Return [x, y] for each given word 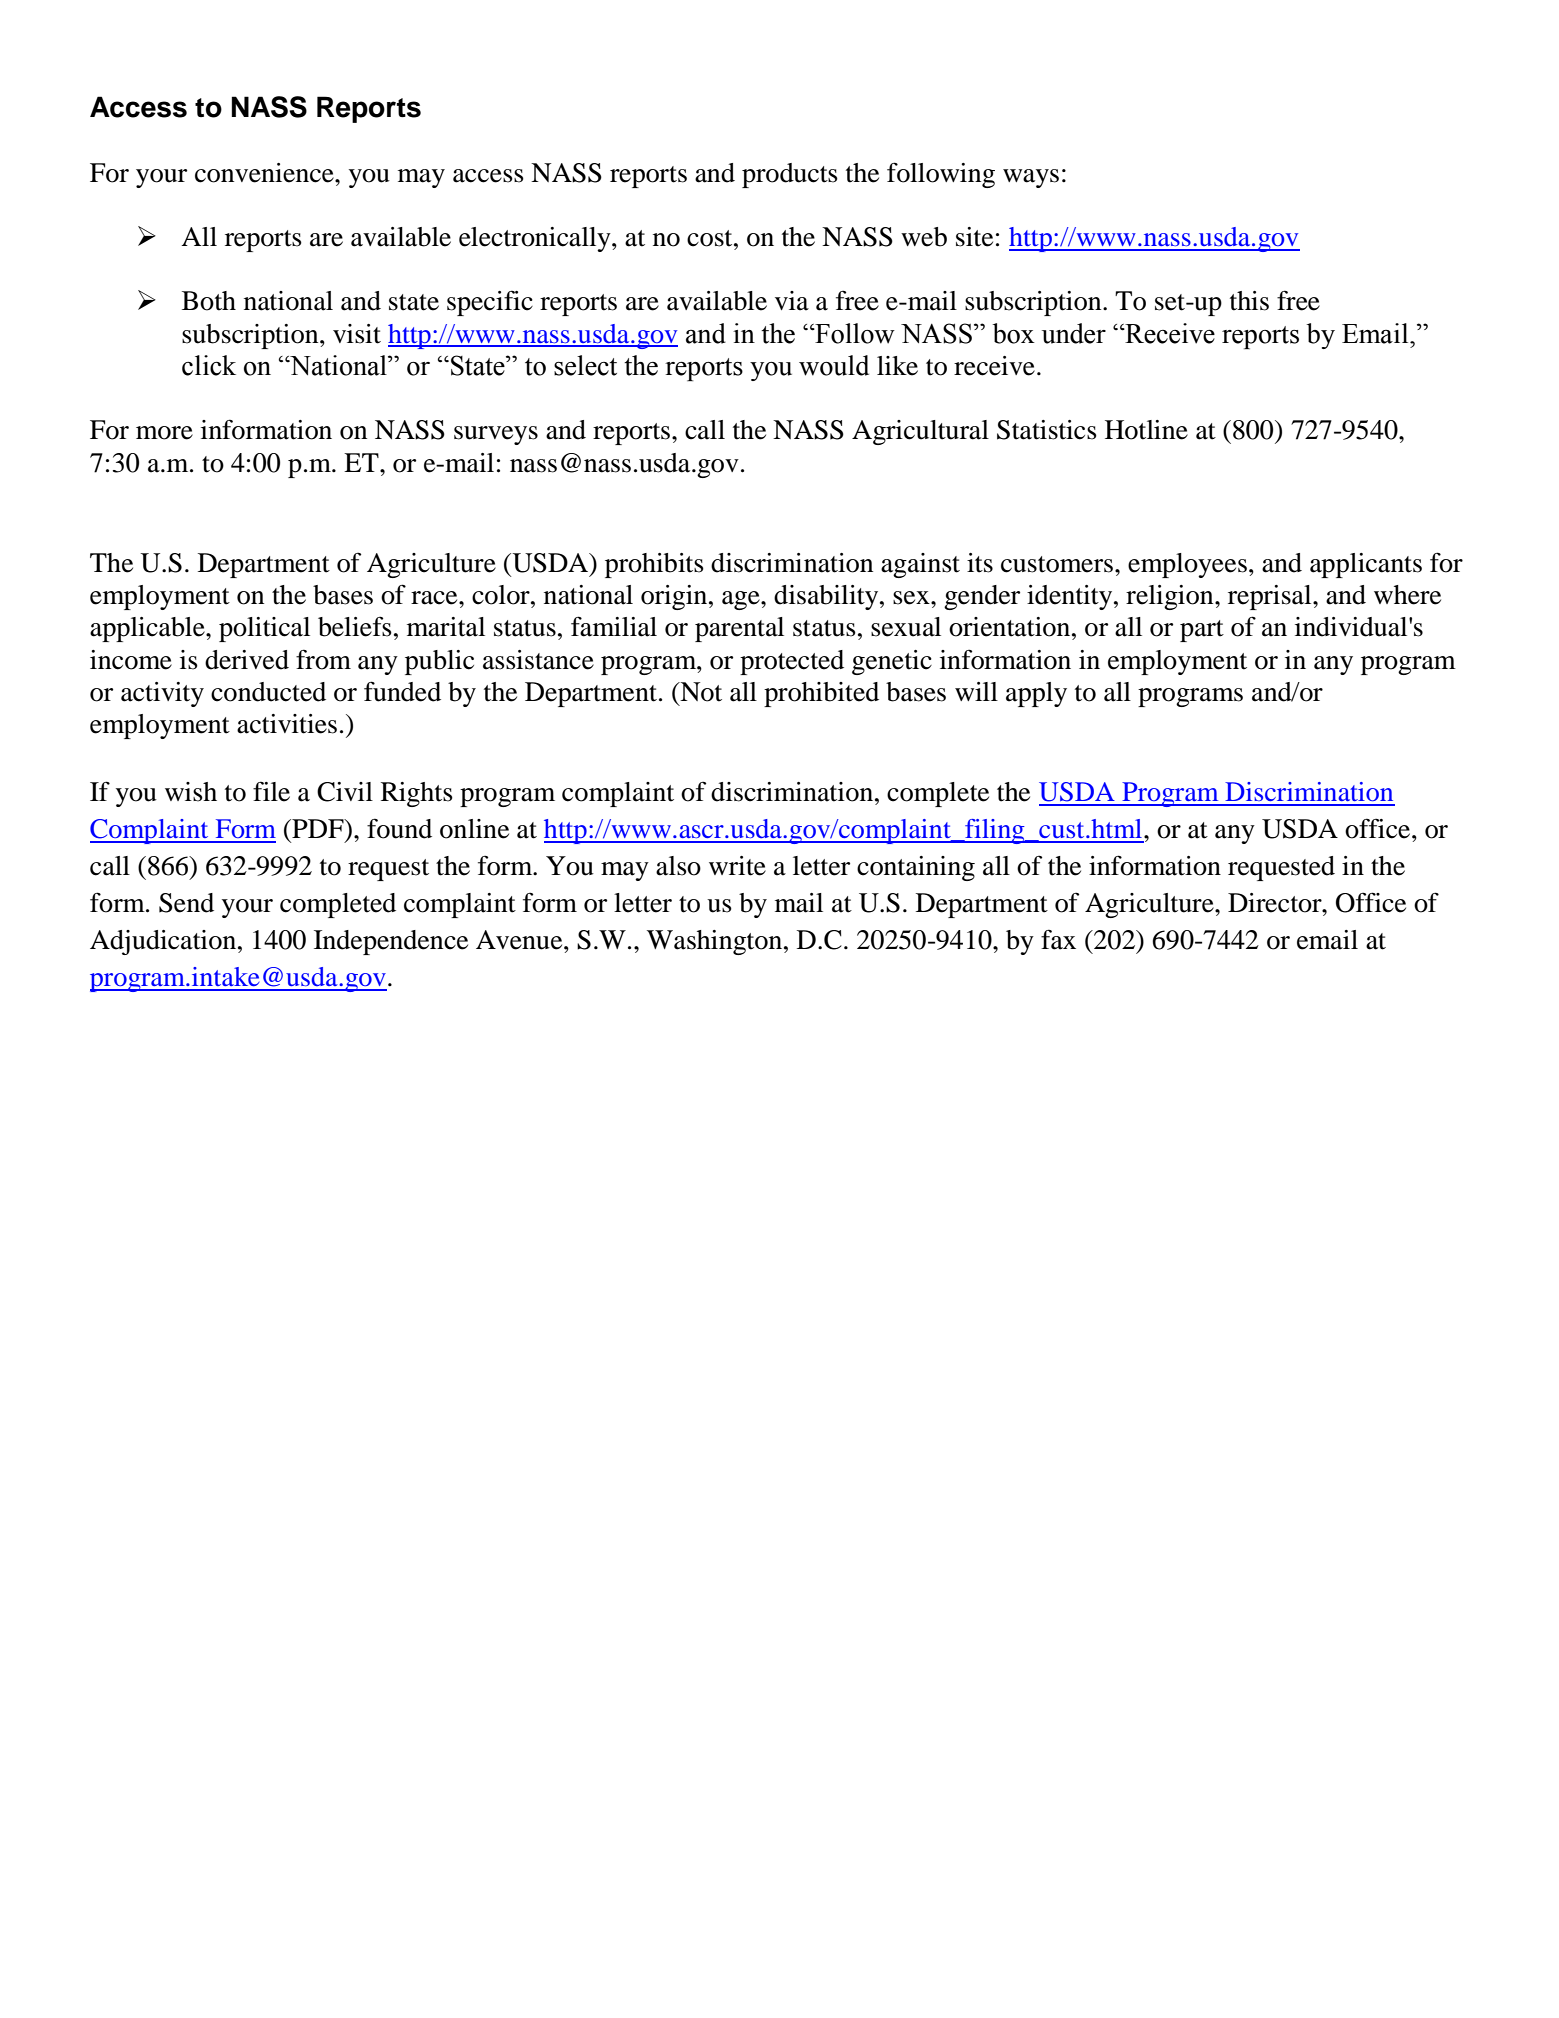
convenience [265, 173]
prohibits [654, 565]
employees [1187, 565]
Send [186, 903]
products [790, 175]
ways [1031, 178]
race [435, 598]
